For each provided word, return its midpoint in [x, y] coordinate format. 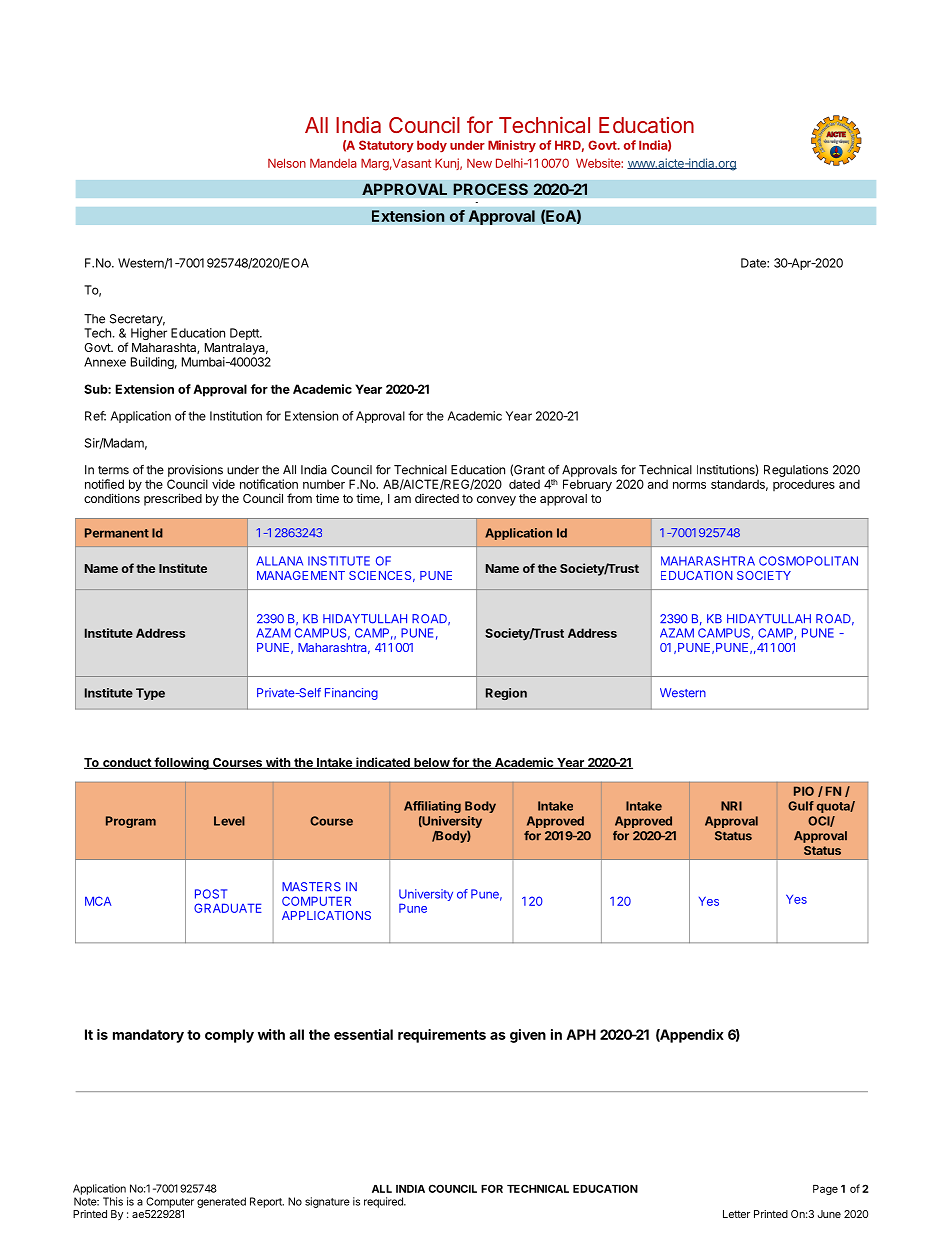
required [384, 1202]
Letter [736, 1214]
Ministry [512, 146]
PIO [804, 791]
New [479, 163]
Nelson [287, 163]
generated [221, 1202]
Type [150, 694]
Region [506, 694]
